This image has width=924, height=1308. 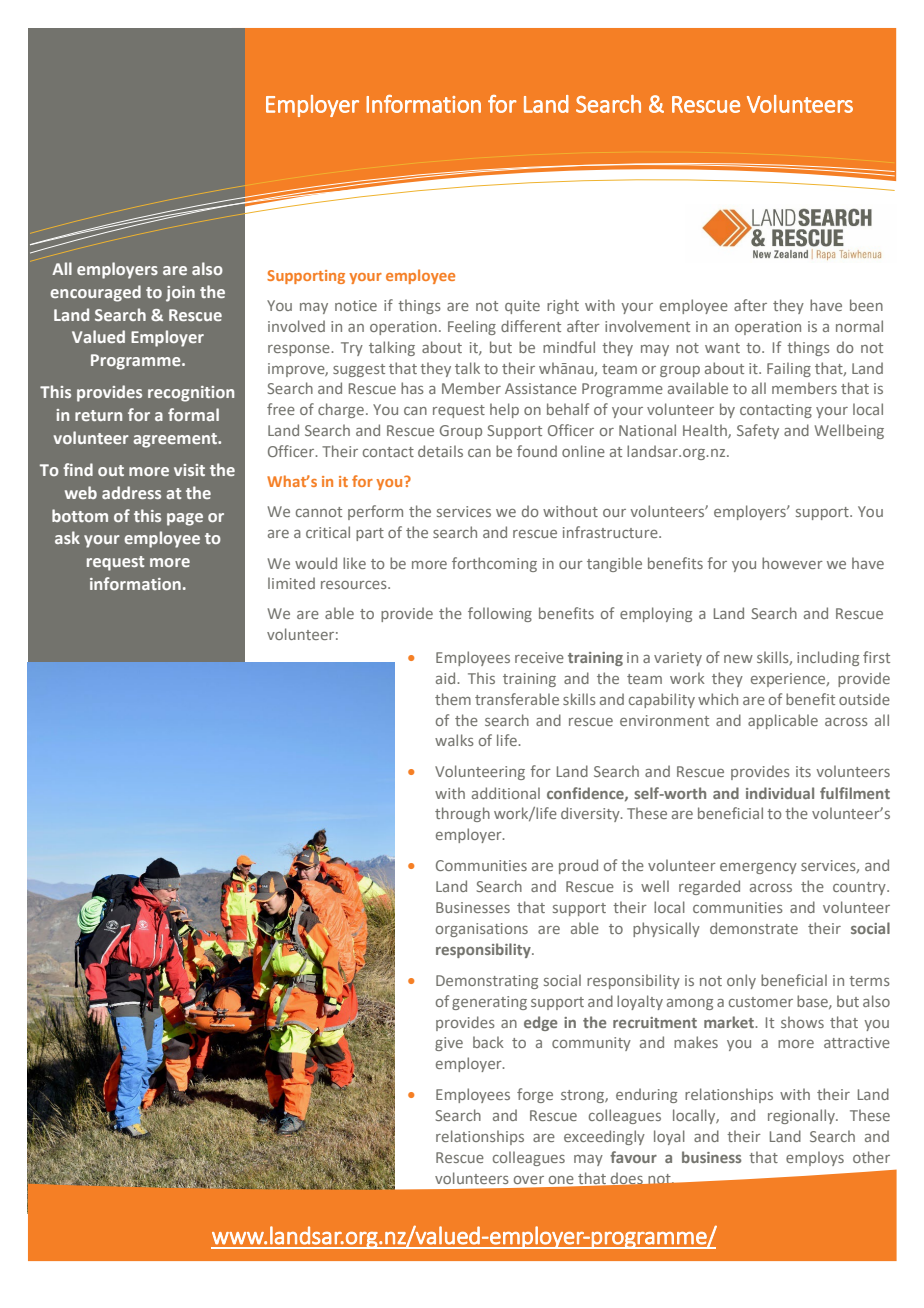 What do you see at coordinates (815, 1158) in the image?
I see `employs` at bounding box center [815, 1158].
